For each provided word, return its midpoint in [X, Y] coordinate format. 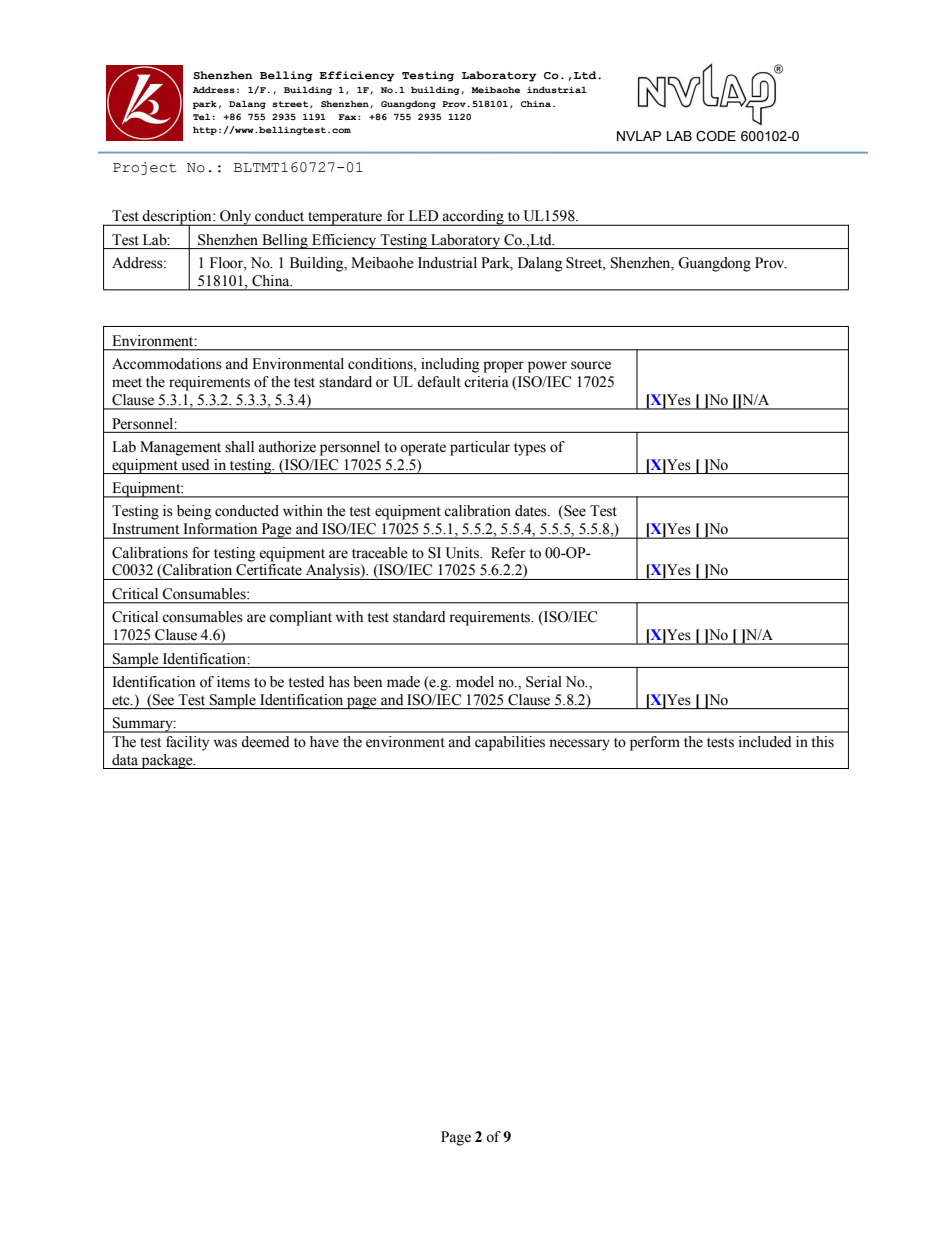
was [225, 743]
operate [423, 449]
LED [423, 215]
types [530, 449]
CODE [716, 136]
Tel [201, 117]
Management [180, 448]
